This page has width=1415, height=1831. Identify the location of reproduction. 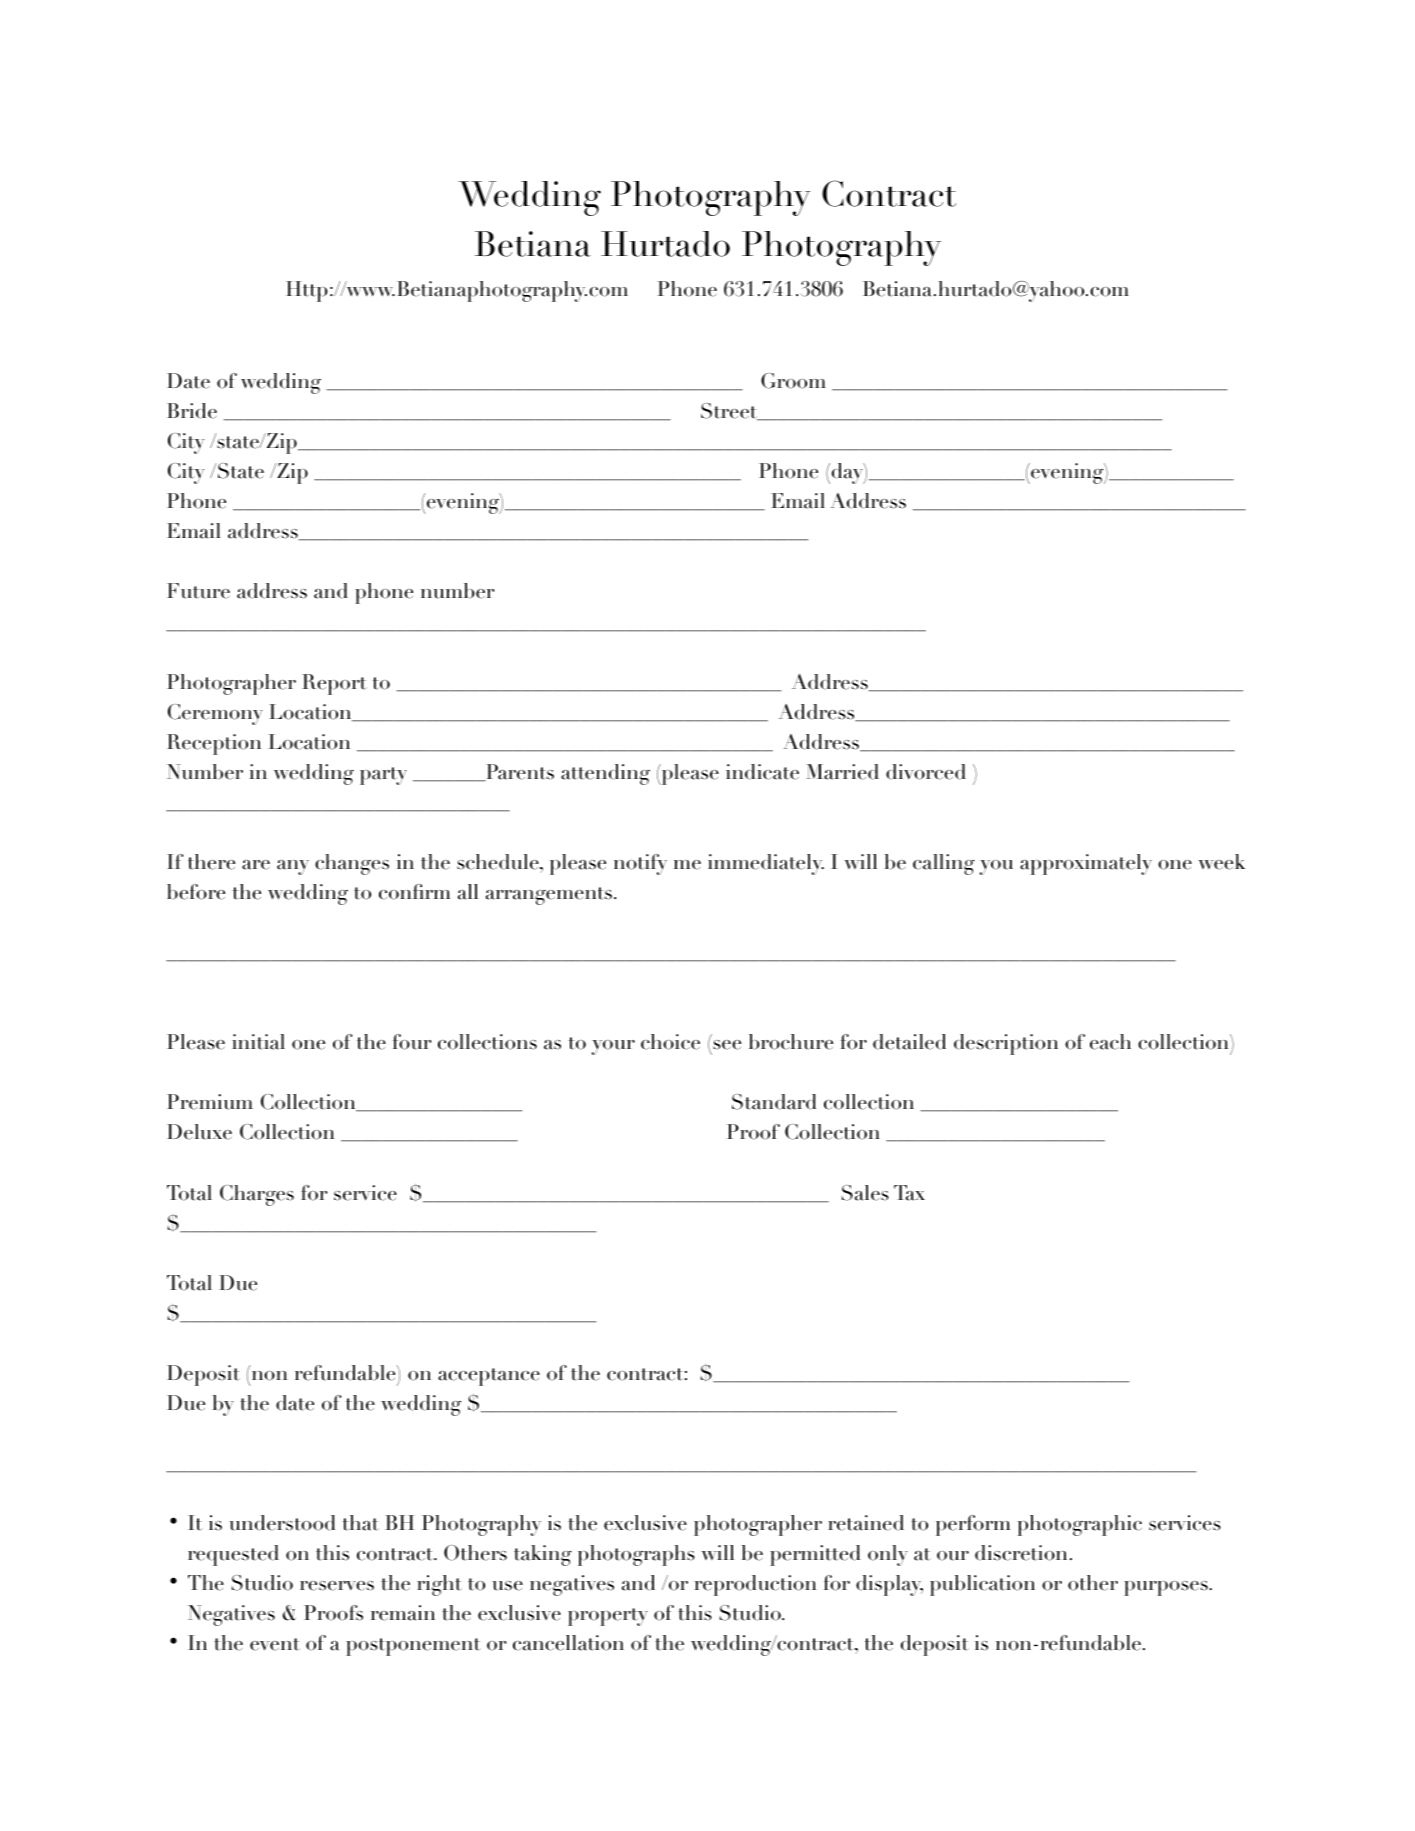
(755, 1585).
